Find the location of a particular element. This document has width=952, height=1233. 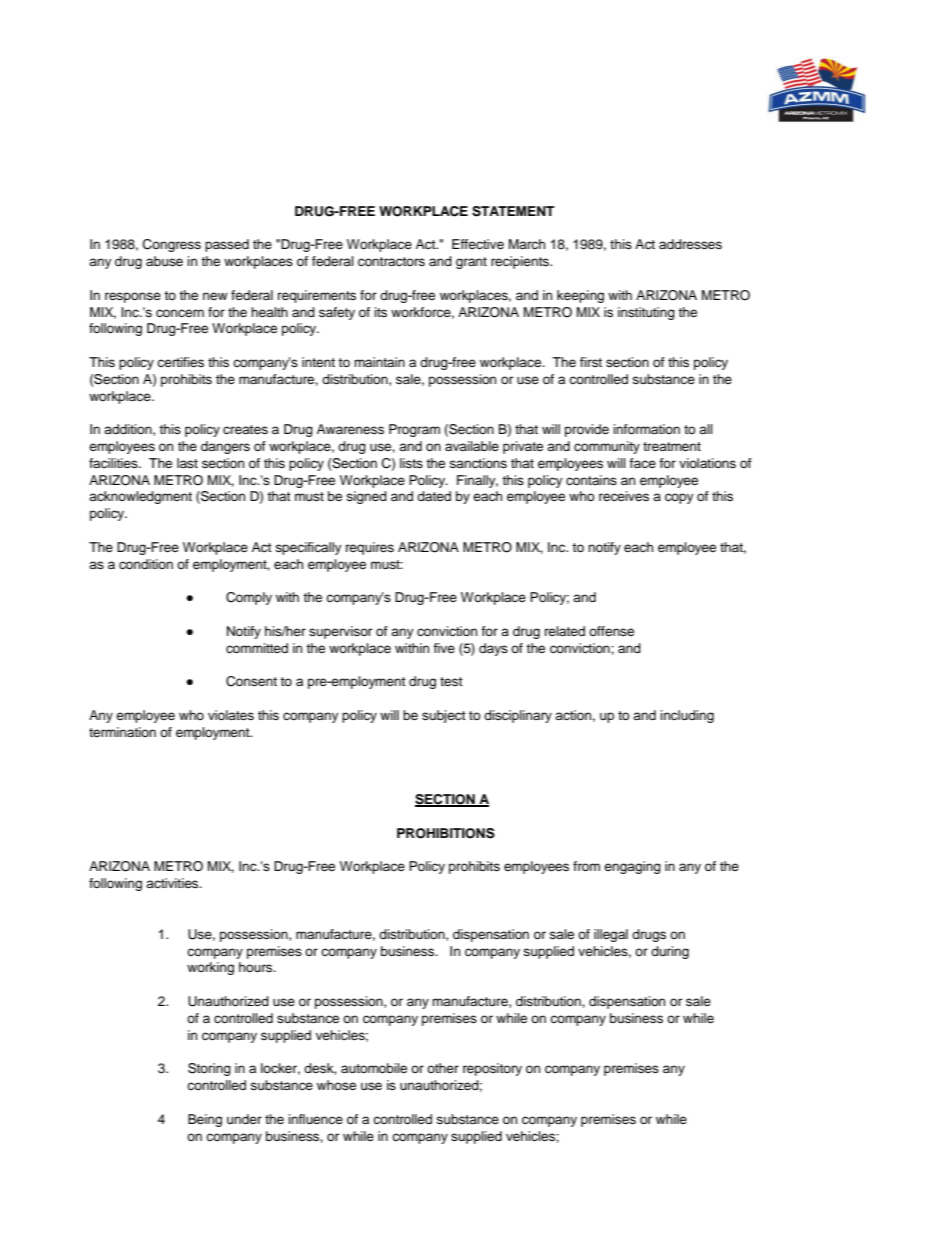

face is located at coordinates (642, 463).
